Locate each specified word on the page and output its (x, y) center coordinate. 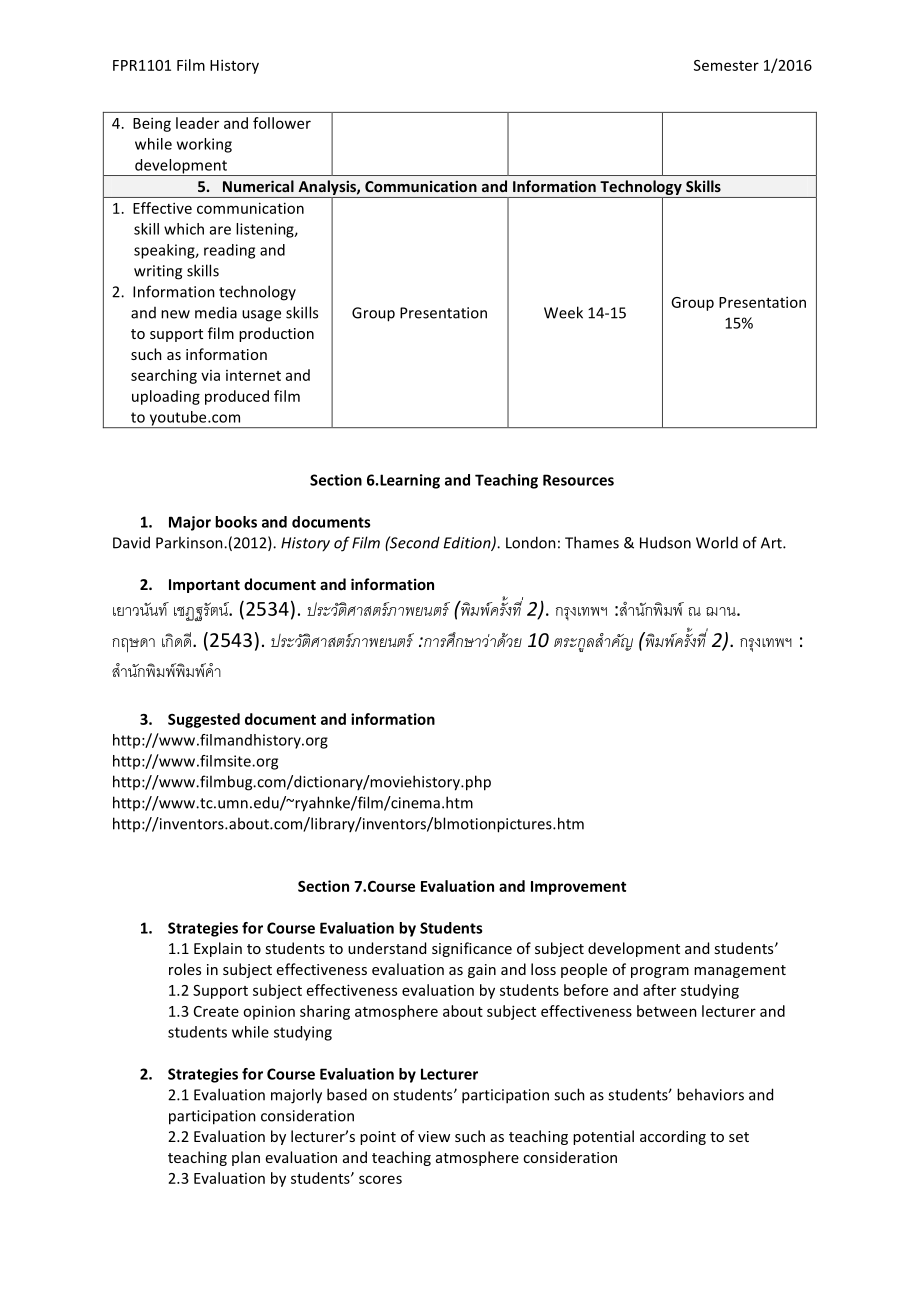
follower (282, 123)
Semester (726, 65)
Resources (578, 480)
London (531, 542)
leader (197, 123)
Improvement (578, 888)
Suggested (204, 720)
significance (472, 949)
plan (246, 1158)
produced (237, 397)
